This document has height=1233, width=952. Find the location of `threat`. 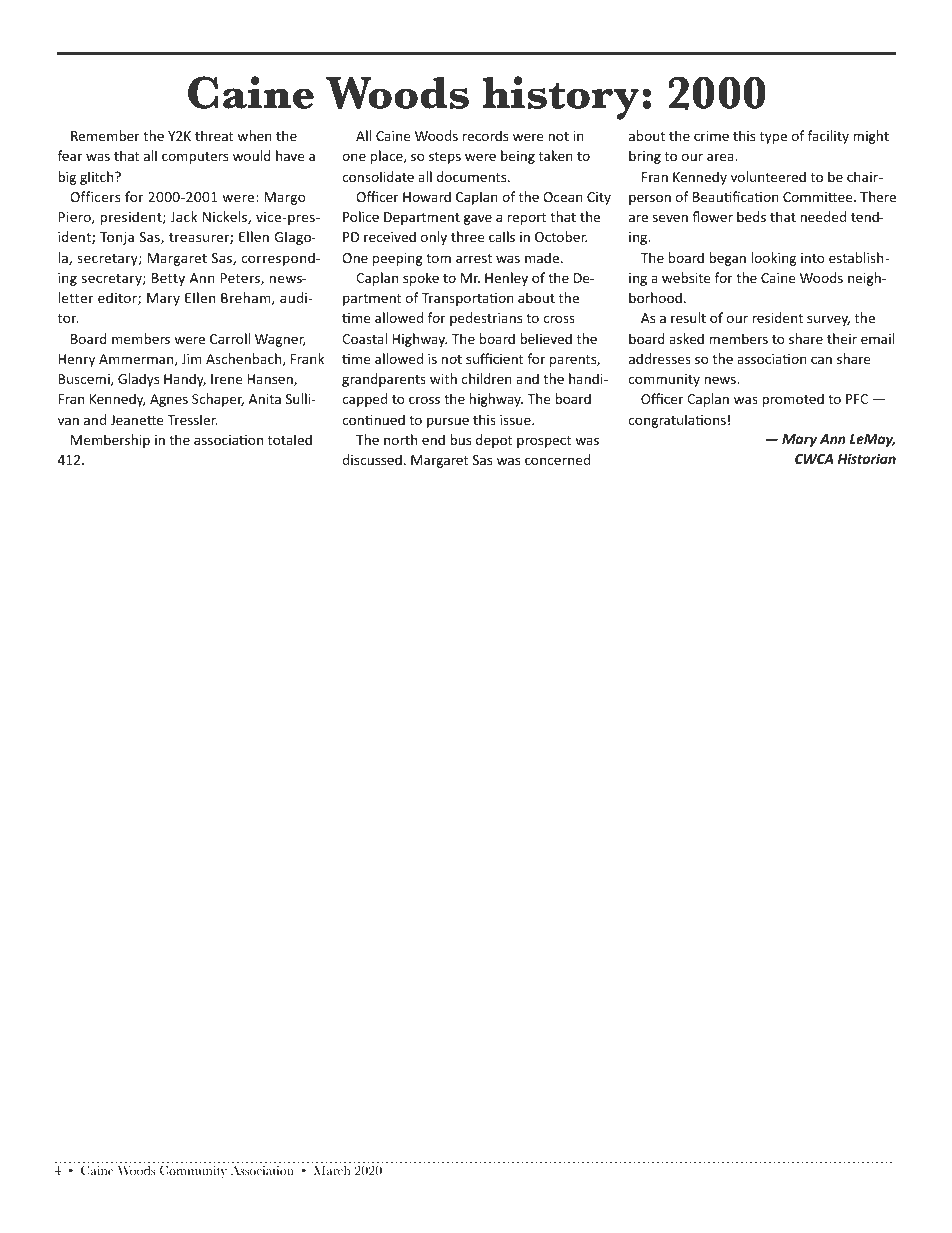

threat is located at coordinates (214, 135).
